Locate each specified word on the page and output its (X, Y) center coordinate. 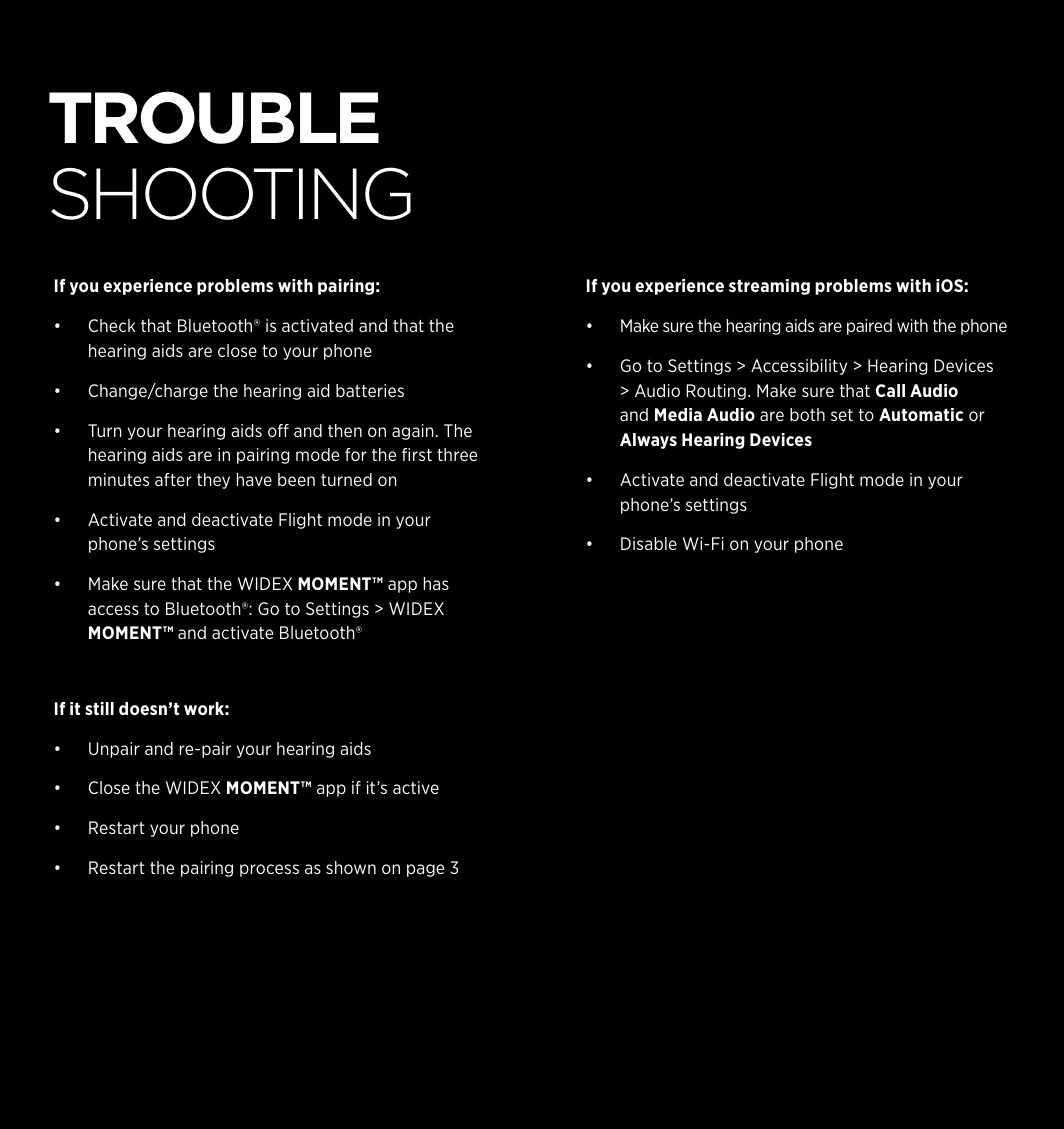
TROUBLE (214, 117)
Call (890, 390)
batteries (370, 390)
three (457, 454)
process (269, 870)
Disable (649, 543)
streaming (769, 287)
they (213, 481)
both (807, 414)
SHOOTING (231, 193)
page (425, 870)
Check (112, 325)
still (99, 708)
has (436, 583)
